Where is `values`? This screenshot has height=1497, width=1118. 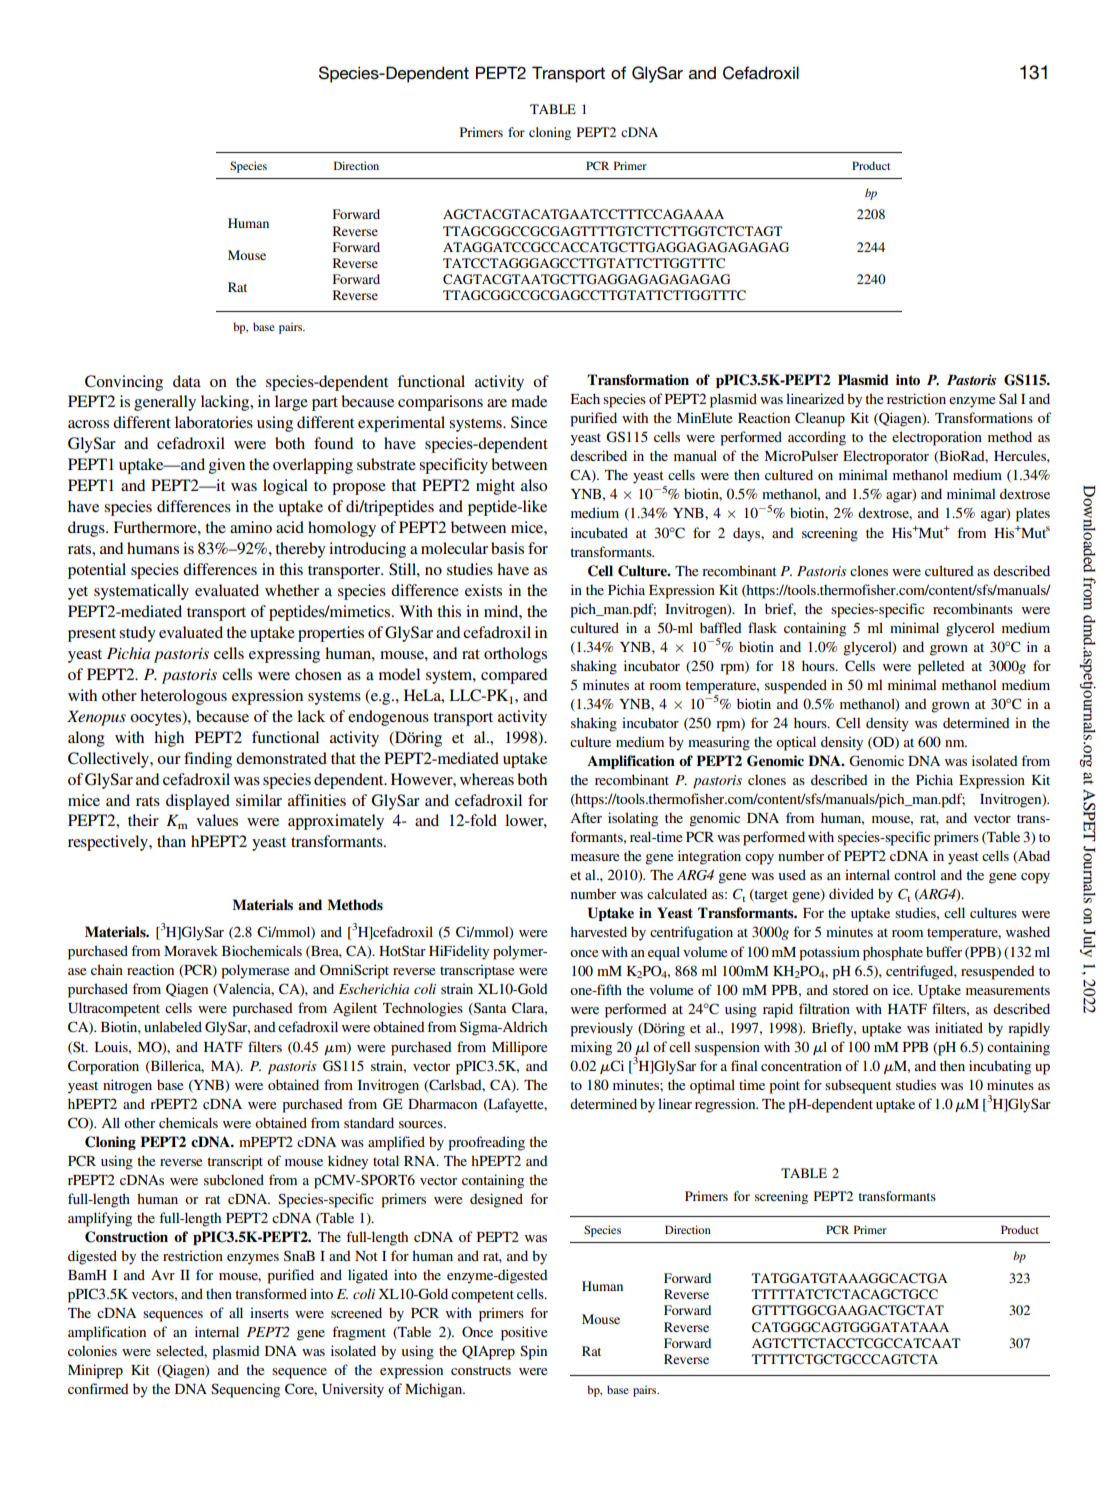
values is located at coordinates (217, 820).
